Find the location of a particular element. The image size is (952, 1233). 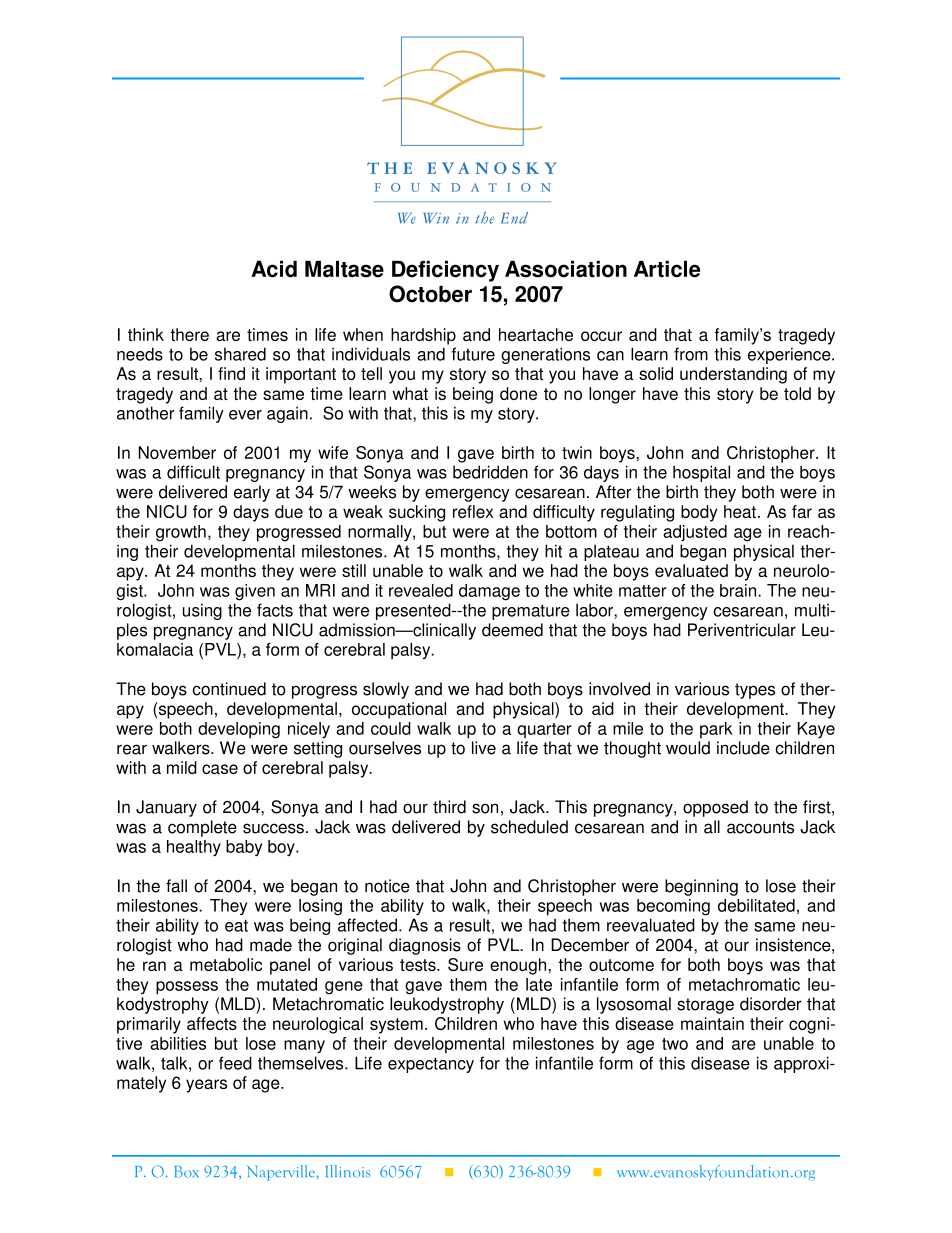

developing is located at coordinates (239, 730).
